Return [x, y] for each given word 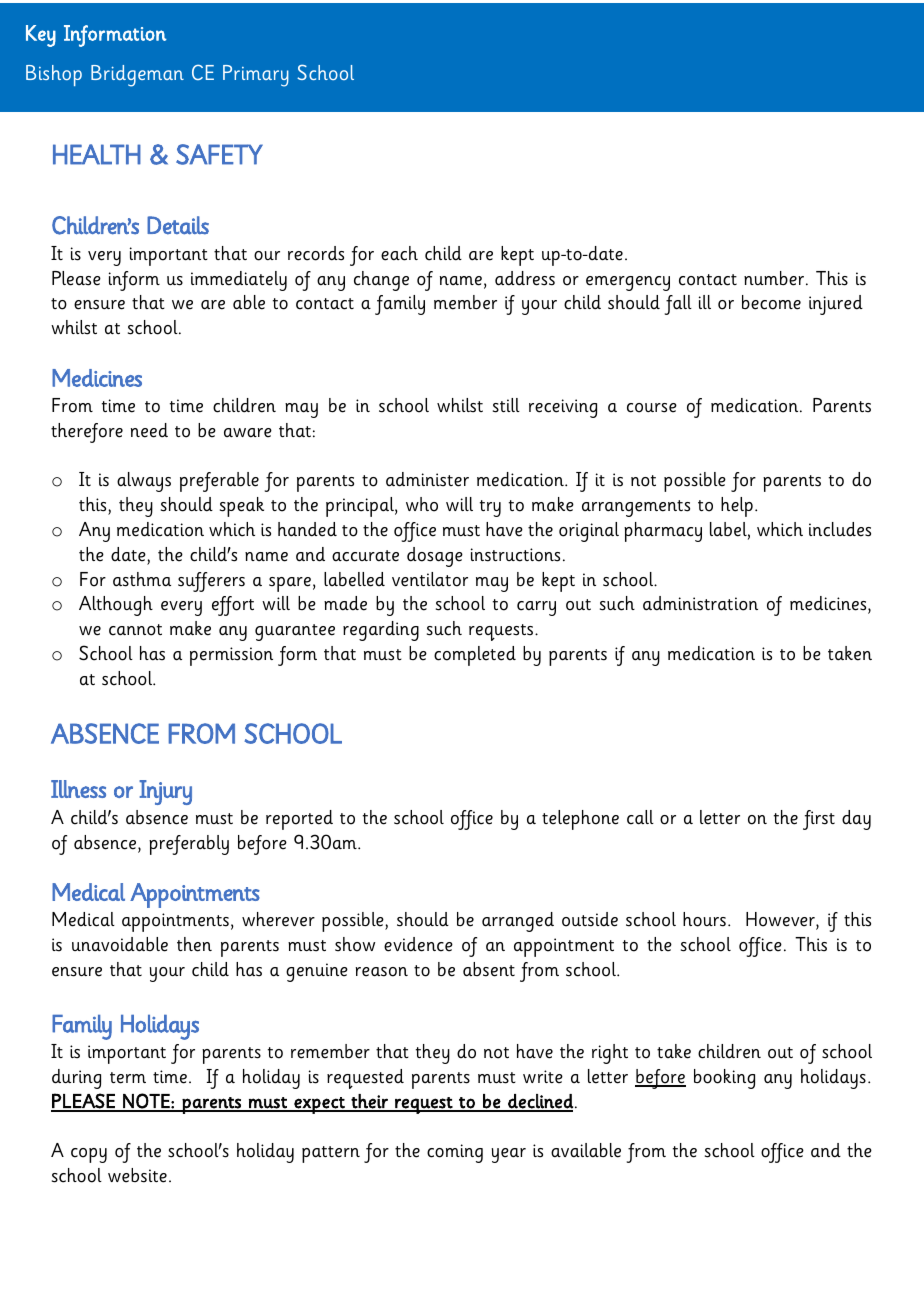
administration [700, 603]
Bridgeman [137, 76]
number [774, 278]
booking [724, 1079]
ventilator [430, 579]
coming [455, 1153]
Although [116, 606]
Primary [256, 76]
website [137, 1175]
